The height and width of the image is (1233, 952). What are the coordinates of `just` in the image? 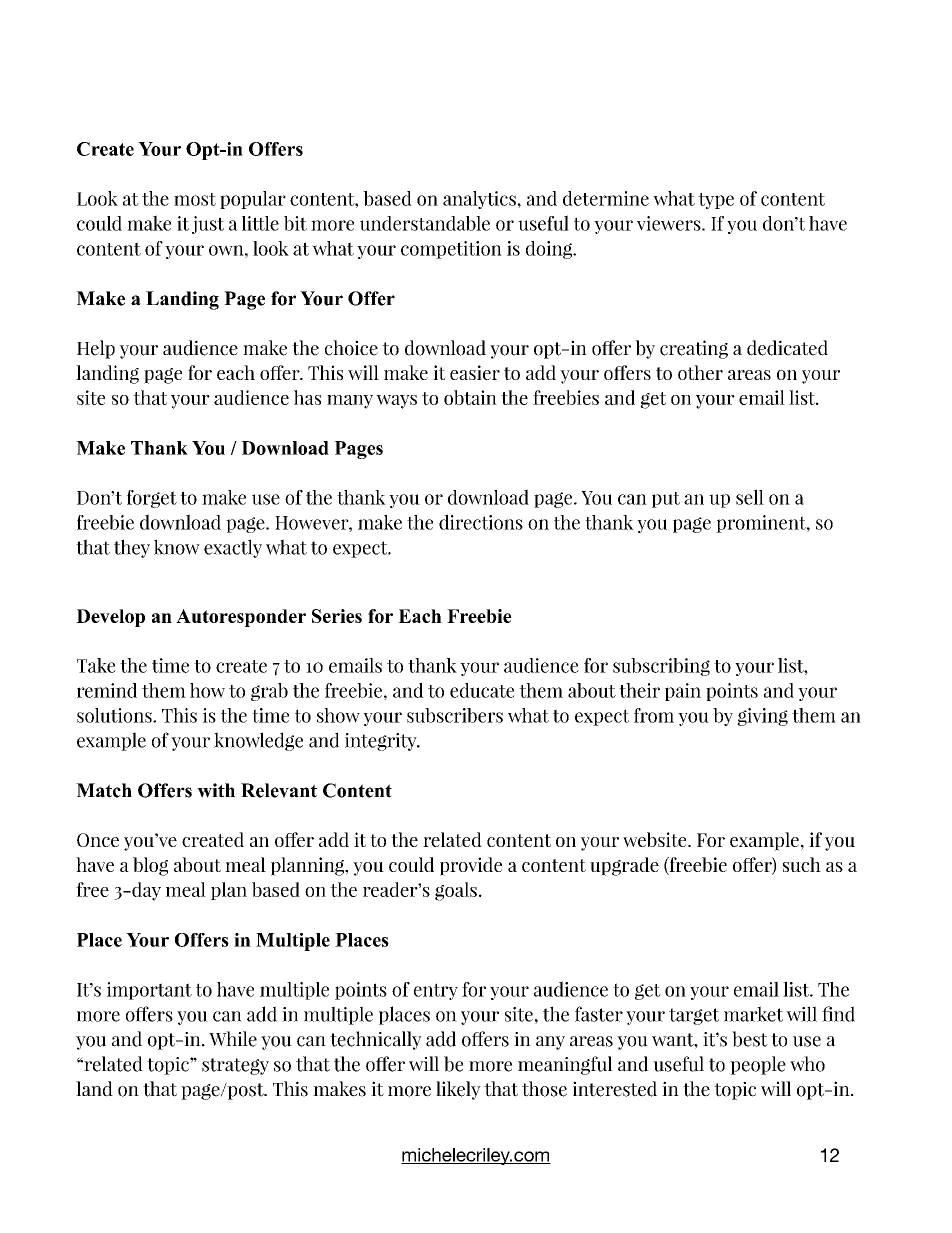 It's located at (208, 225).
